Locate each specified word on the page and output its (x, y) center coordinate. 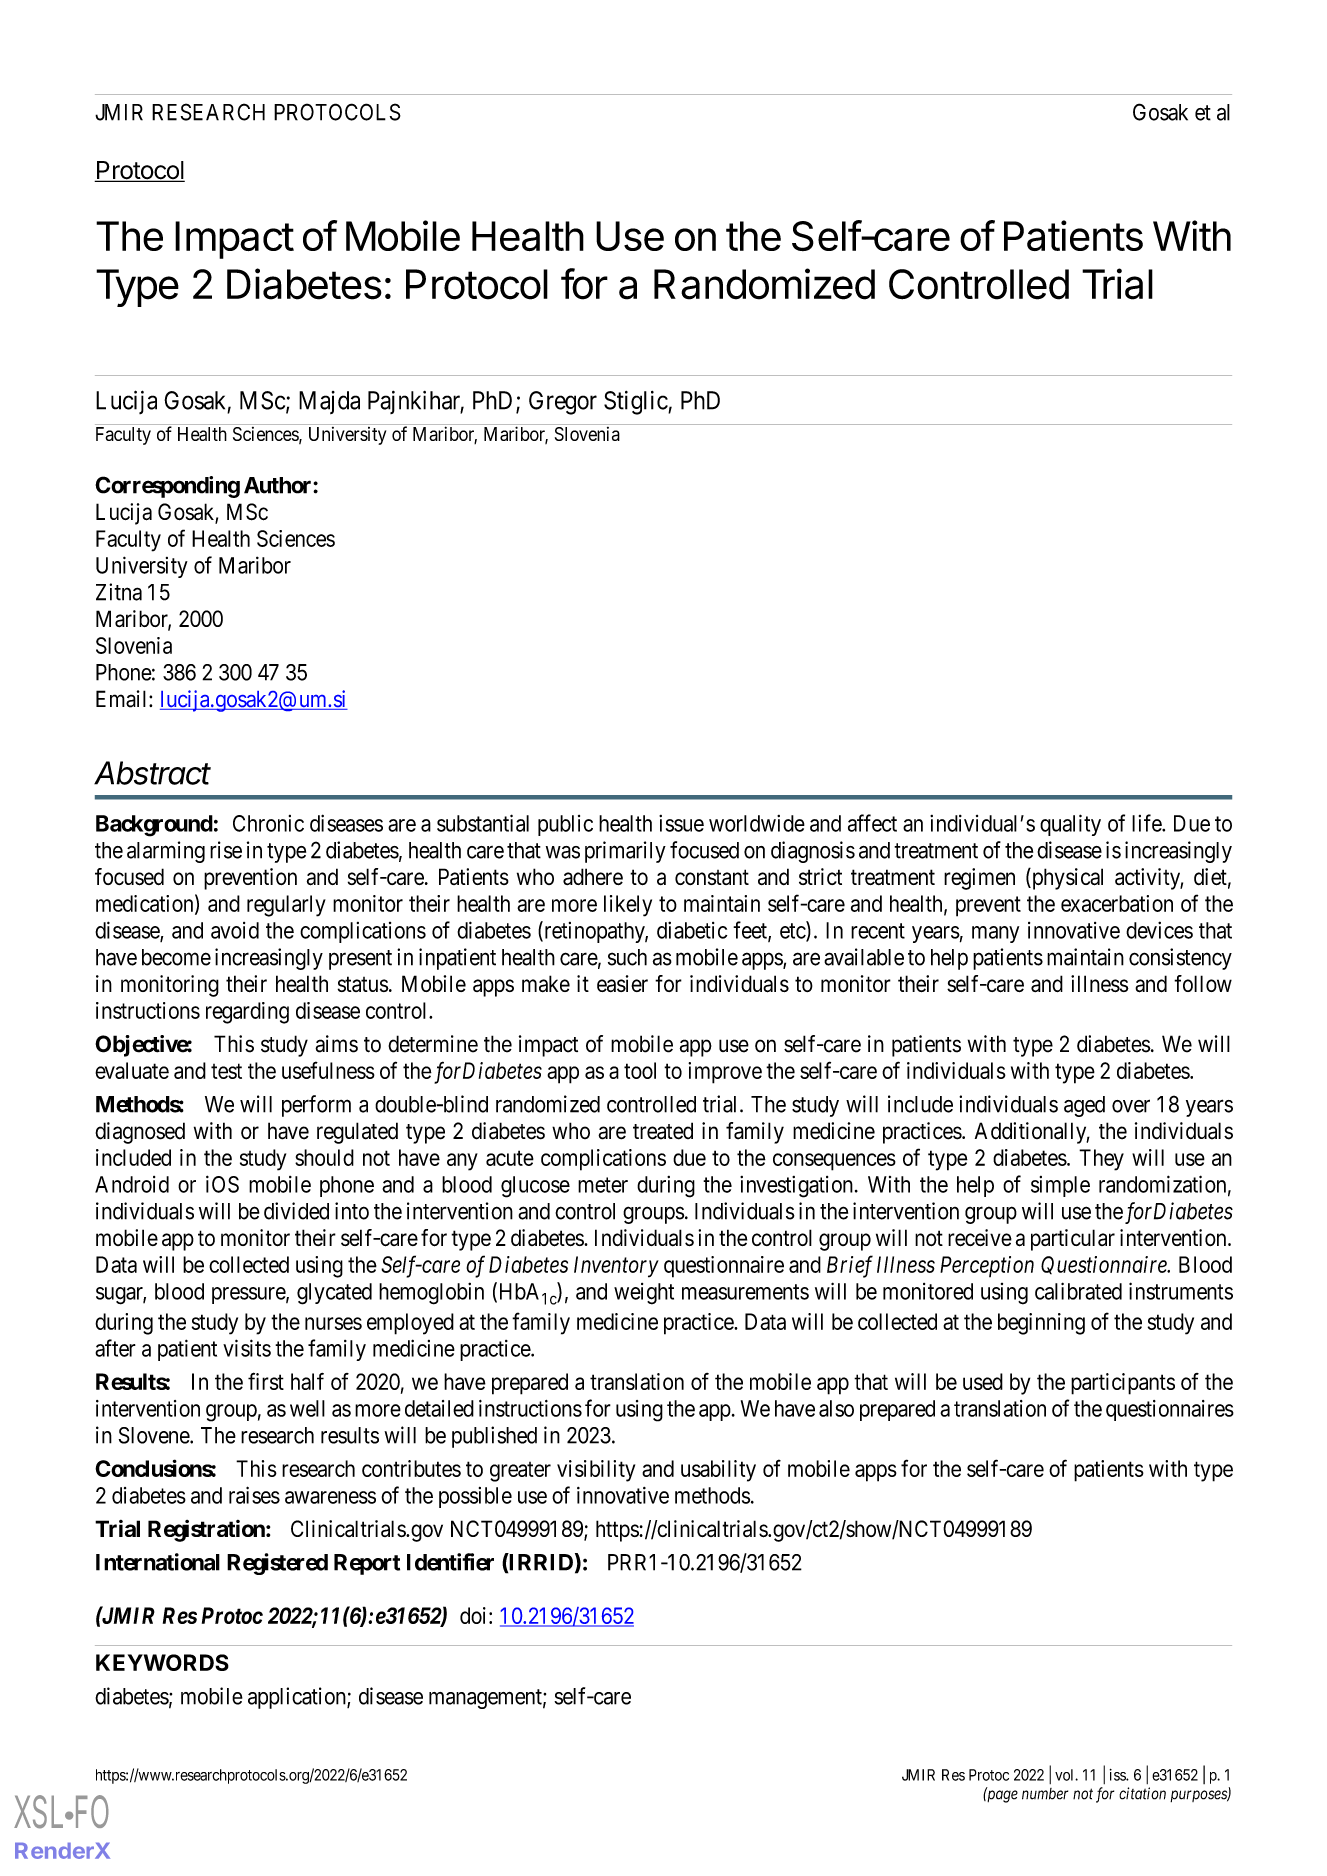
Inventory (616, 1267)
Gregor (563, 403)
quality (1070, 825)
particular (1073, 1240)
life (1147, 823)
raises (254, 1495)
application (298, 1698)
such (627, 957)
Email (123, 699)
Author (279, 485)
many (995, 934)
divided (296, 1211)
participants (1123, 1384)
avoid (235, 930)
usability (718, 1471)
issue (681, 823)
